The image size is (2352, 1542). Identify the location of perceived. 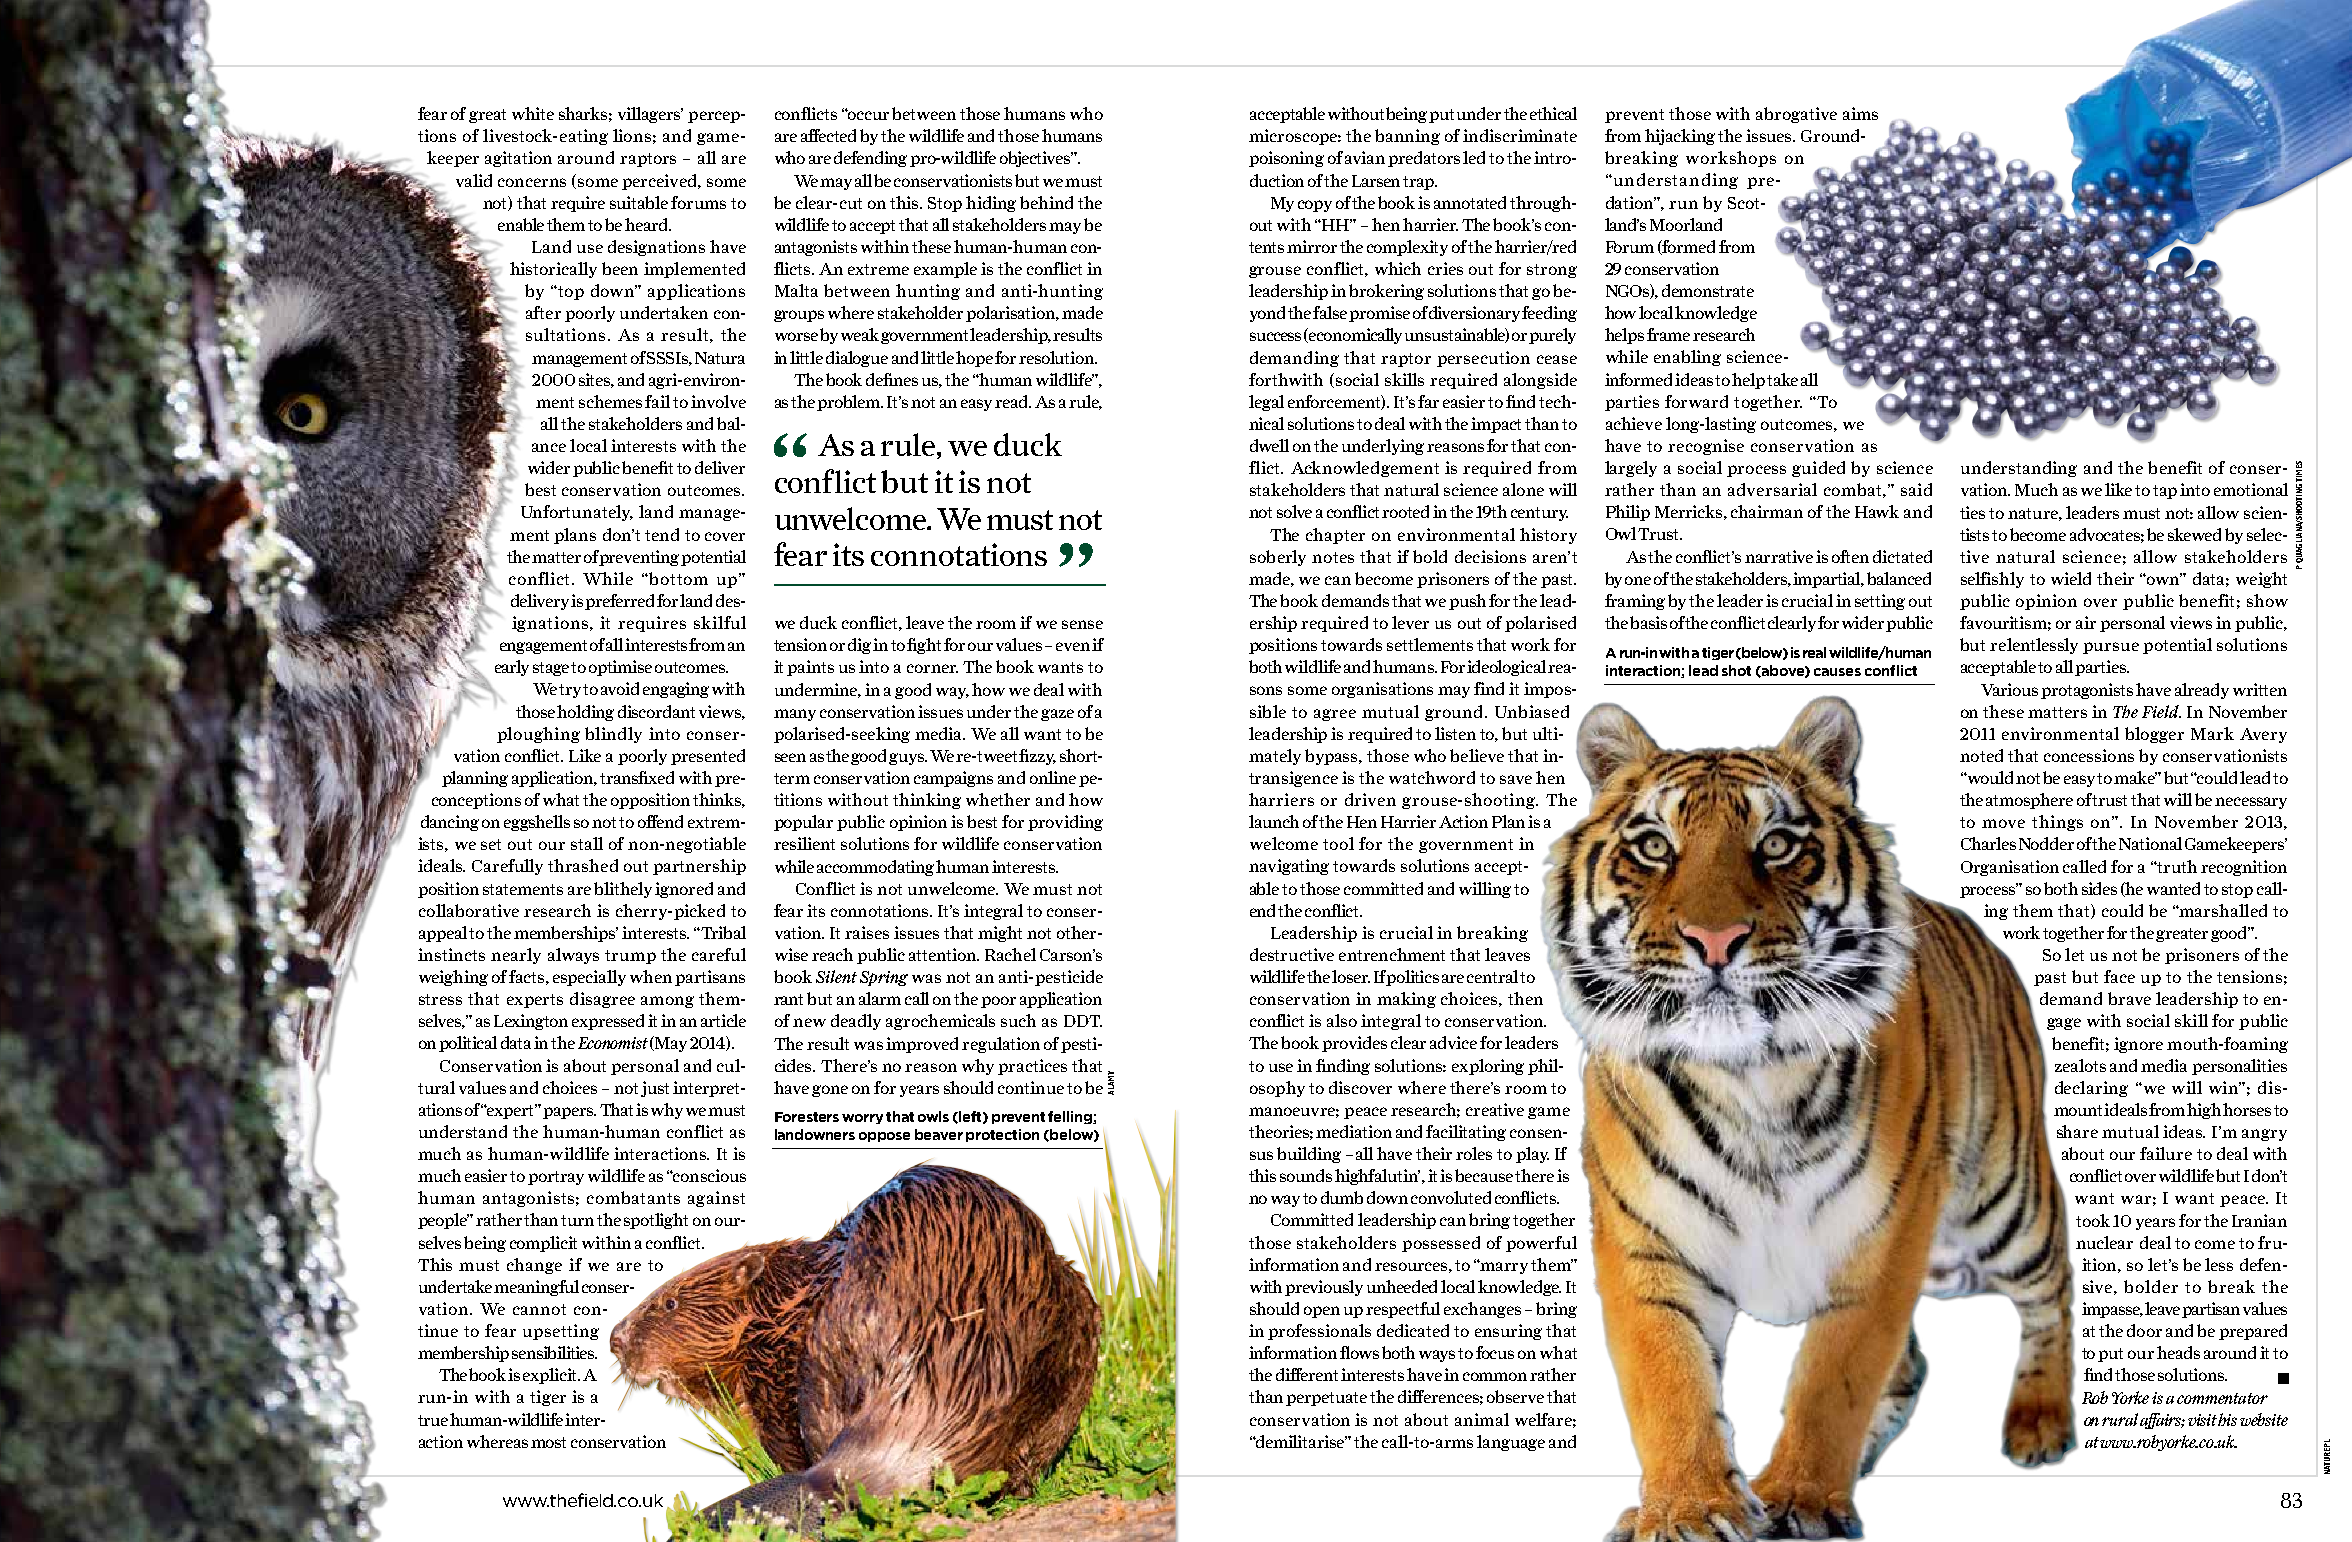
(660, 182).
